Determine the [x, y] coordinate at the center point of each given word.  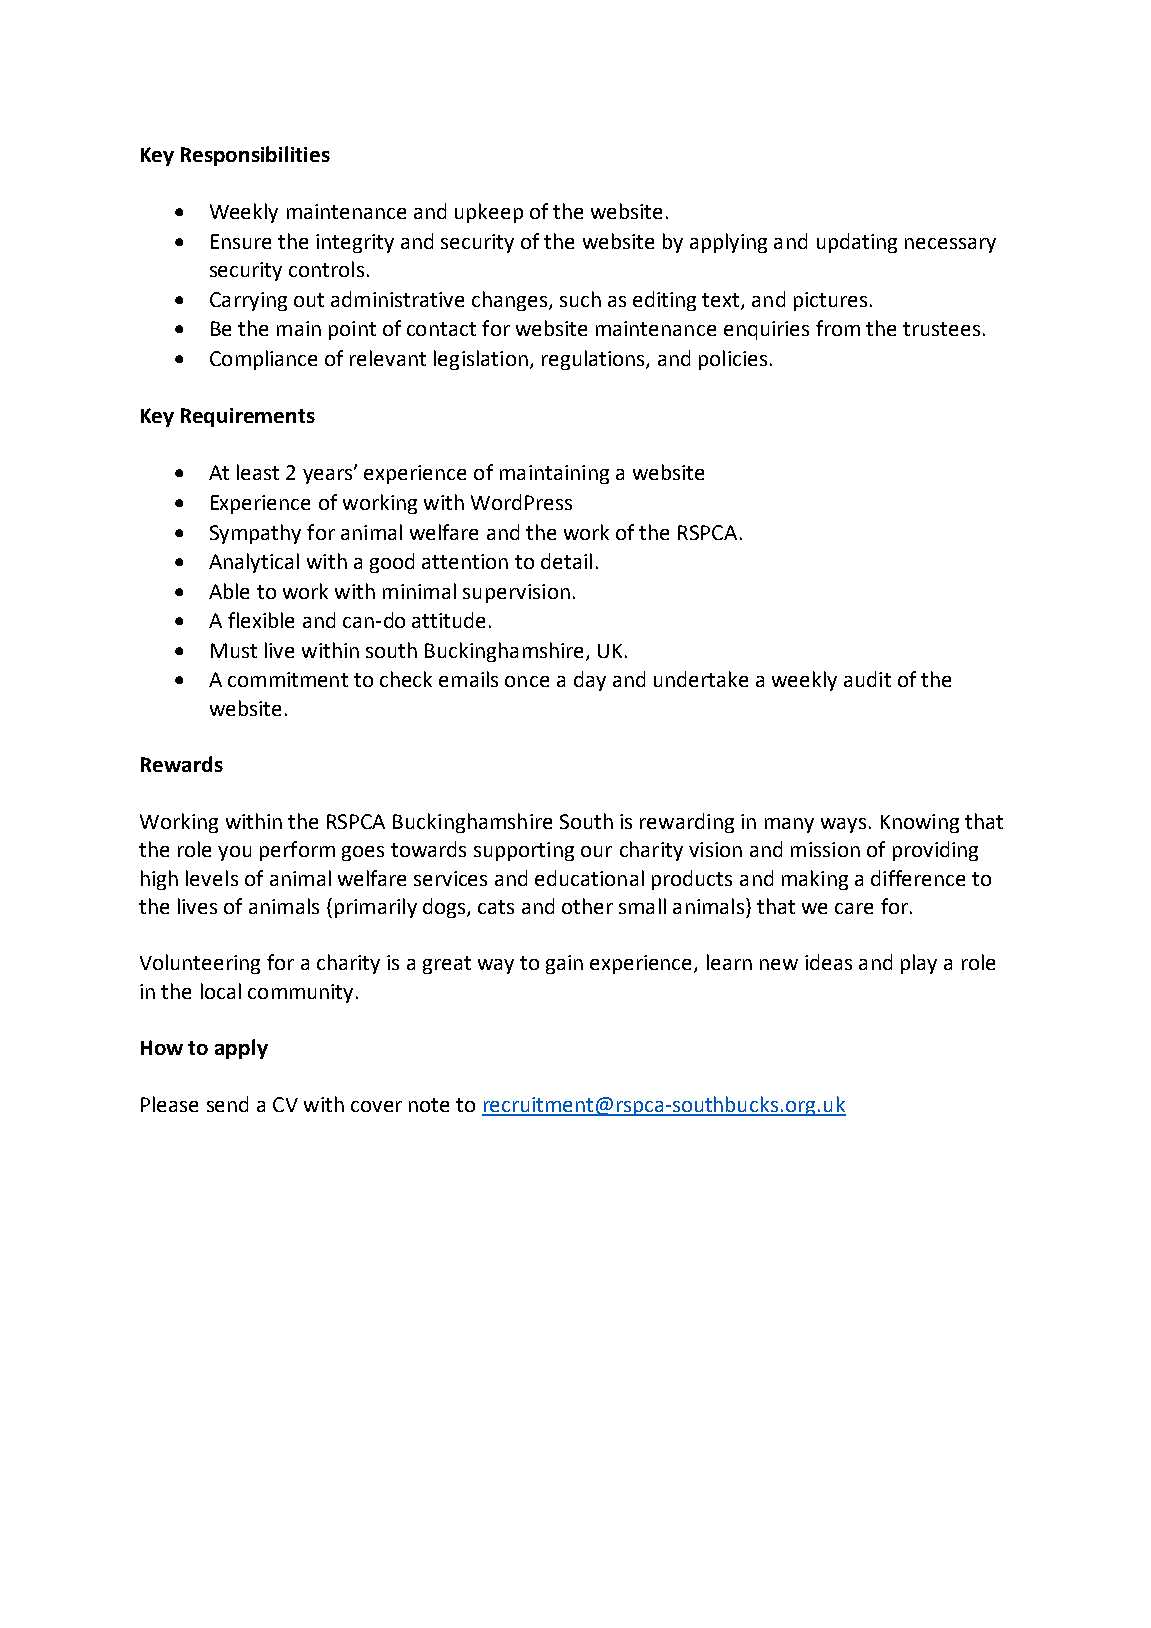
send [227, 1104]
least [258, 472]
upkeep [489, 213]
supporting [524, 851]
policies [733, 360]
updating [857, 243]
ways [843, 825]
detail [566, 561]
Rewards [182, 764]
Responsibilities [255, 156]
